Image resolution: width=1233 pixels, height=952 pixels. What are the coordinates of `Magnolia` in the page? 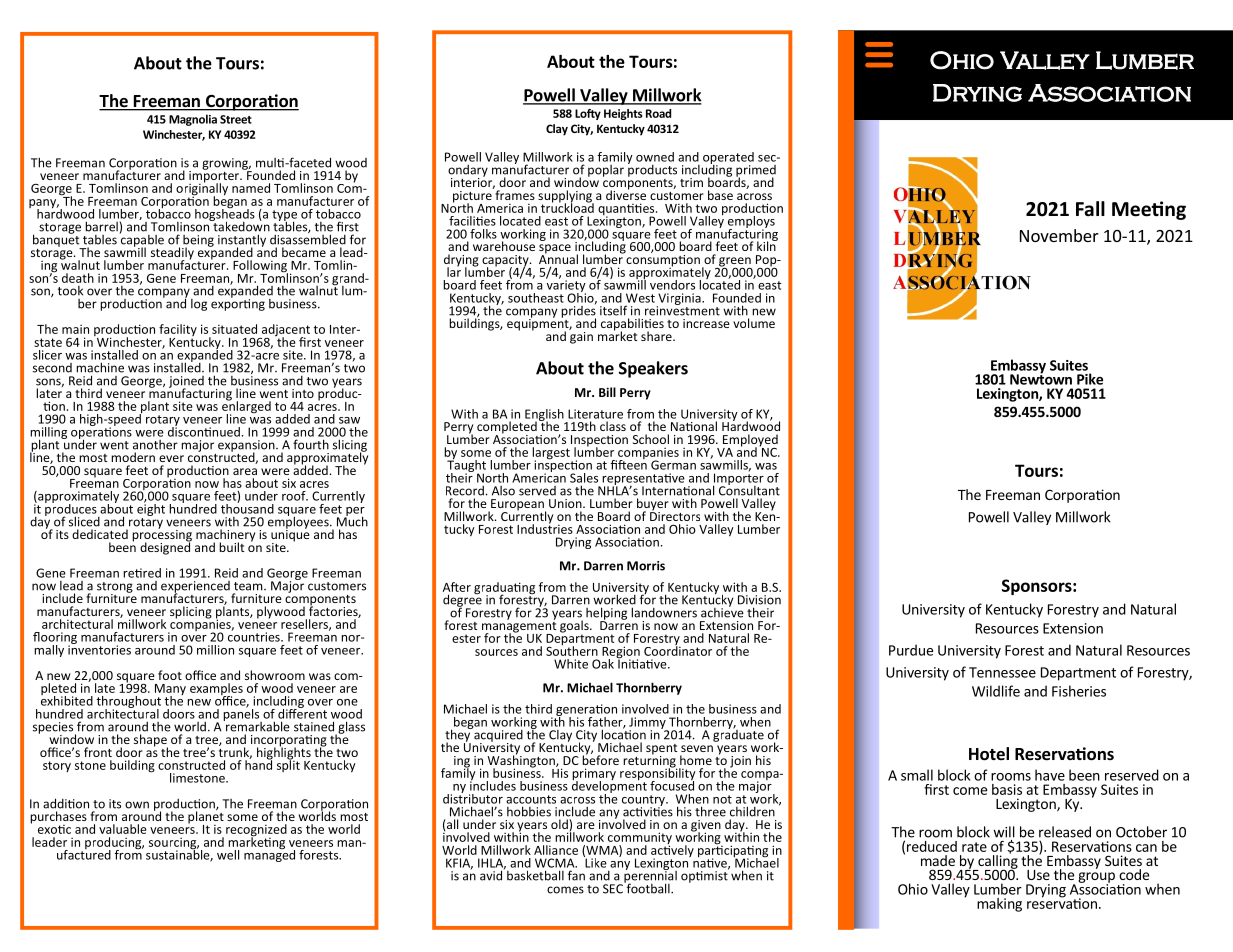 It's located at (193, 120).
